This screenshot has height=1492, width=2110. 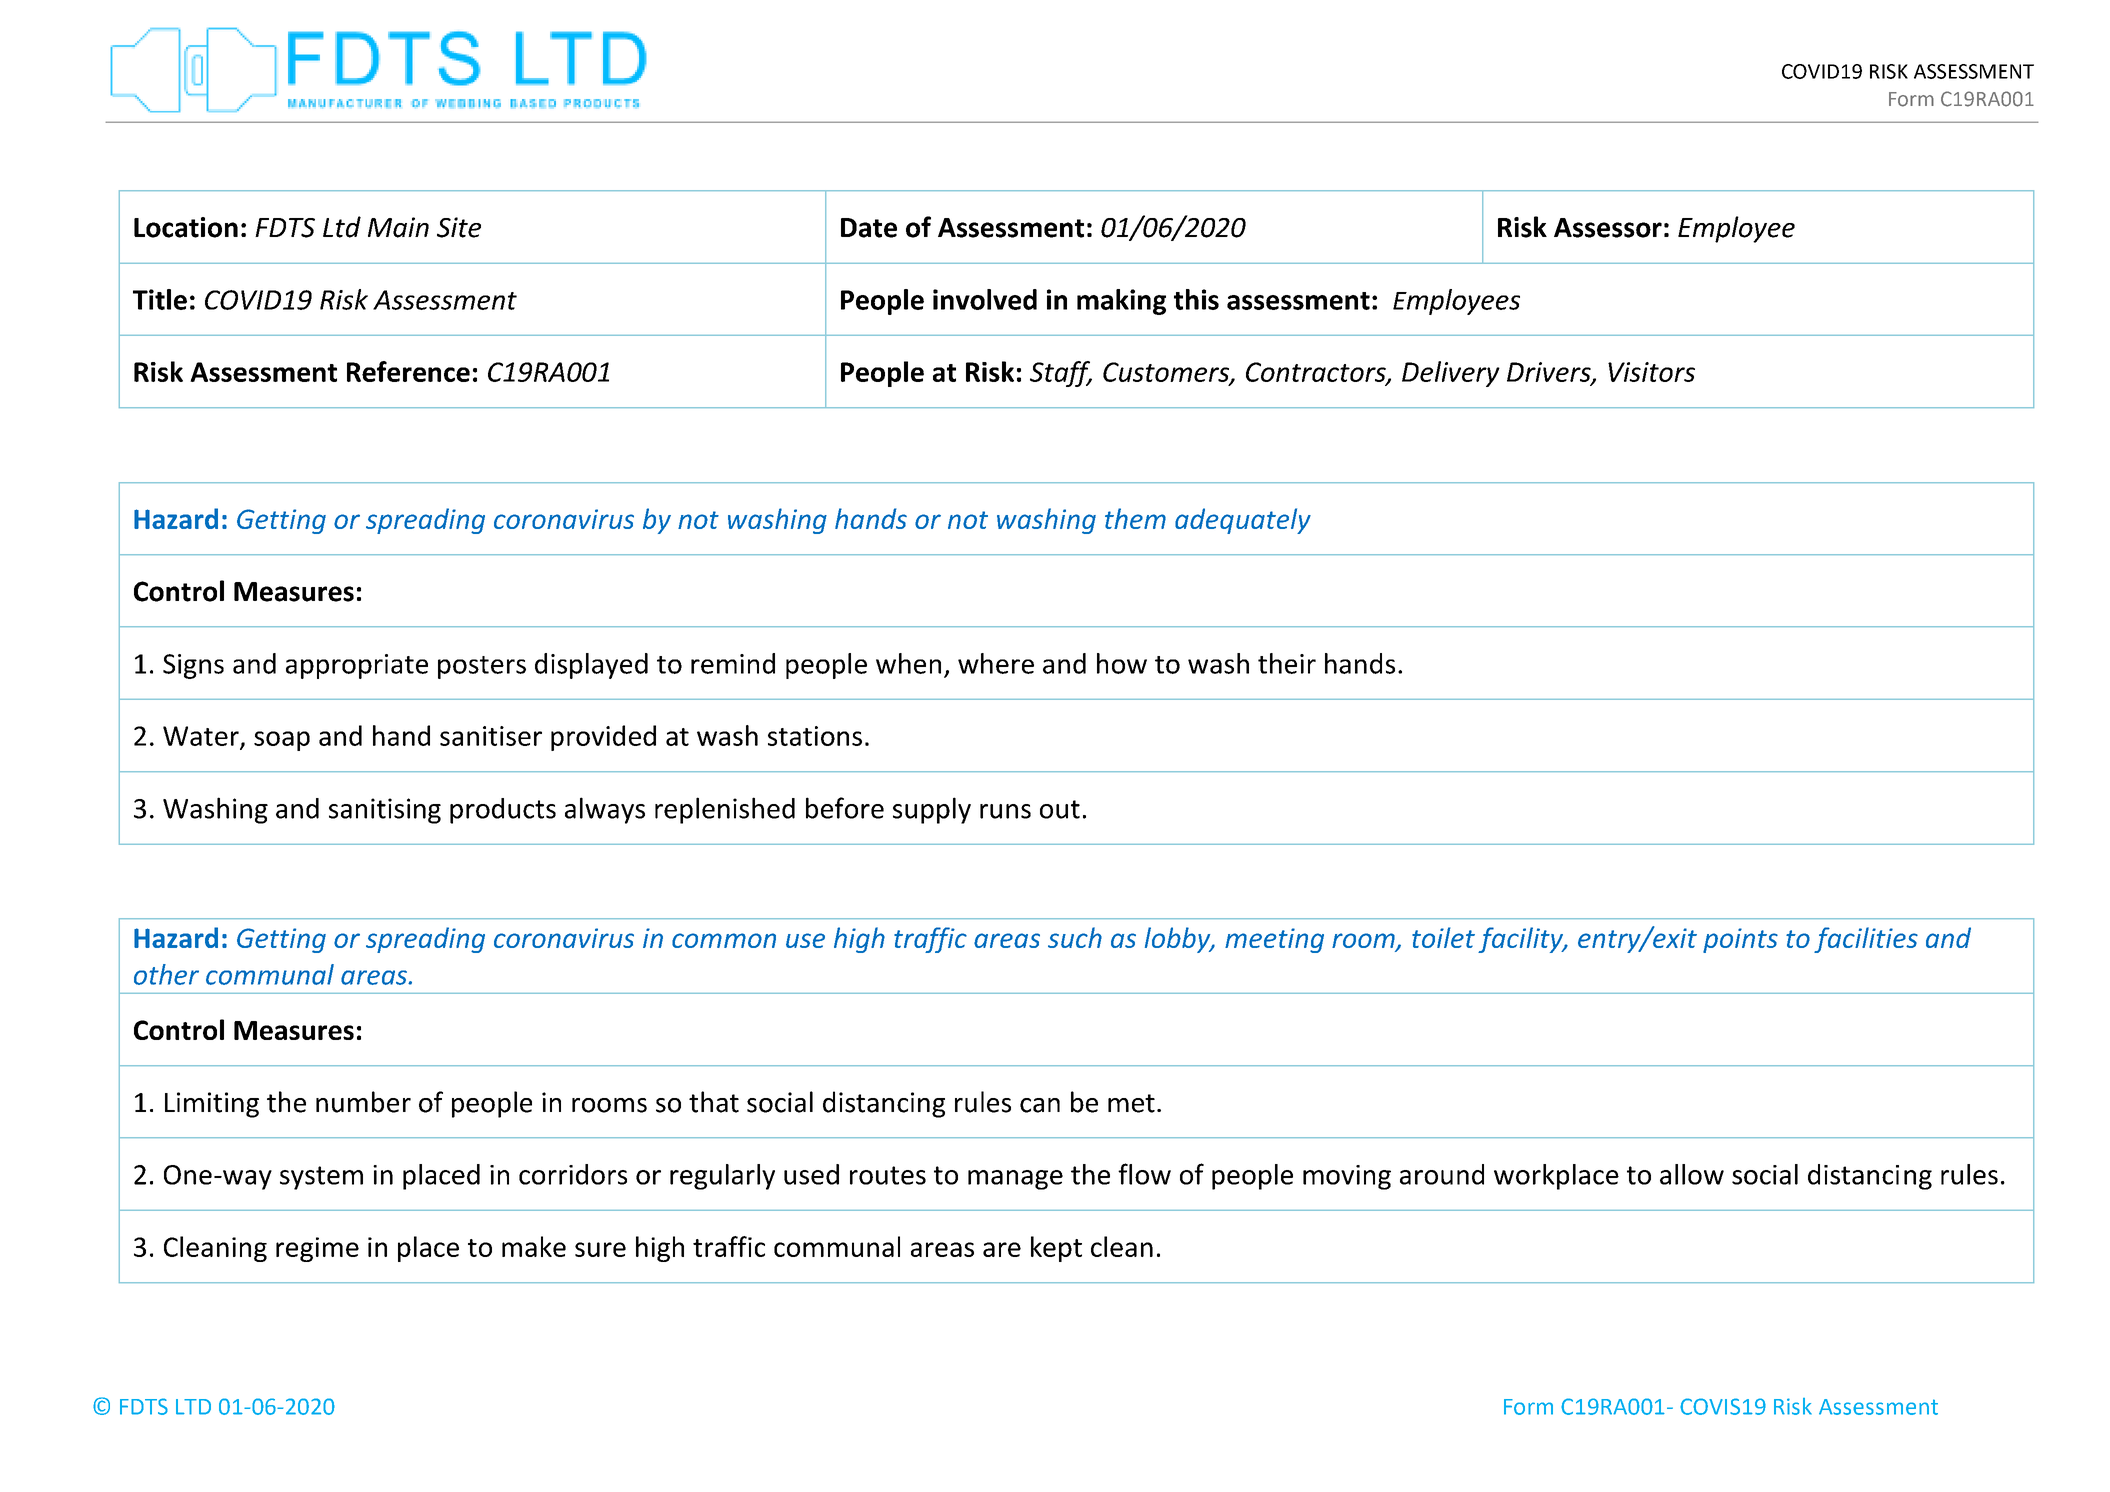 I want to click on Assessor, so click(x=1608, y=228).
